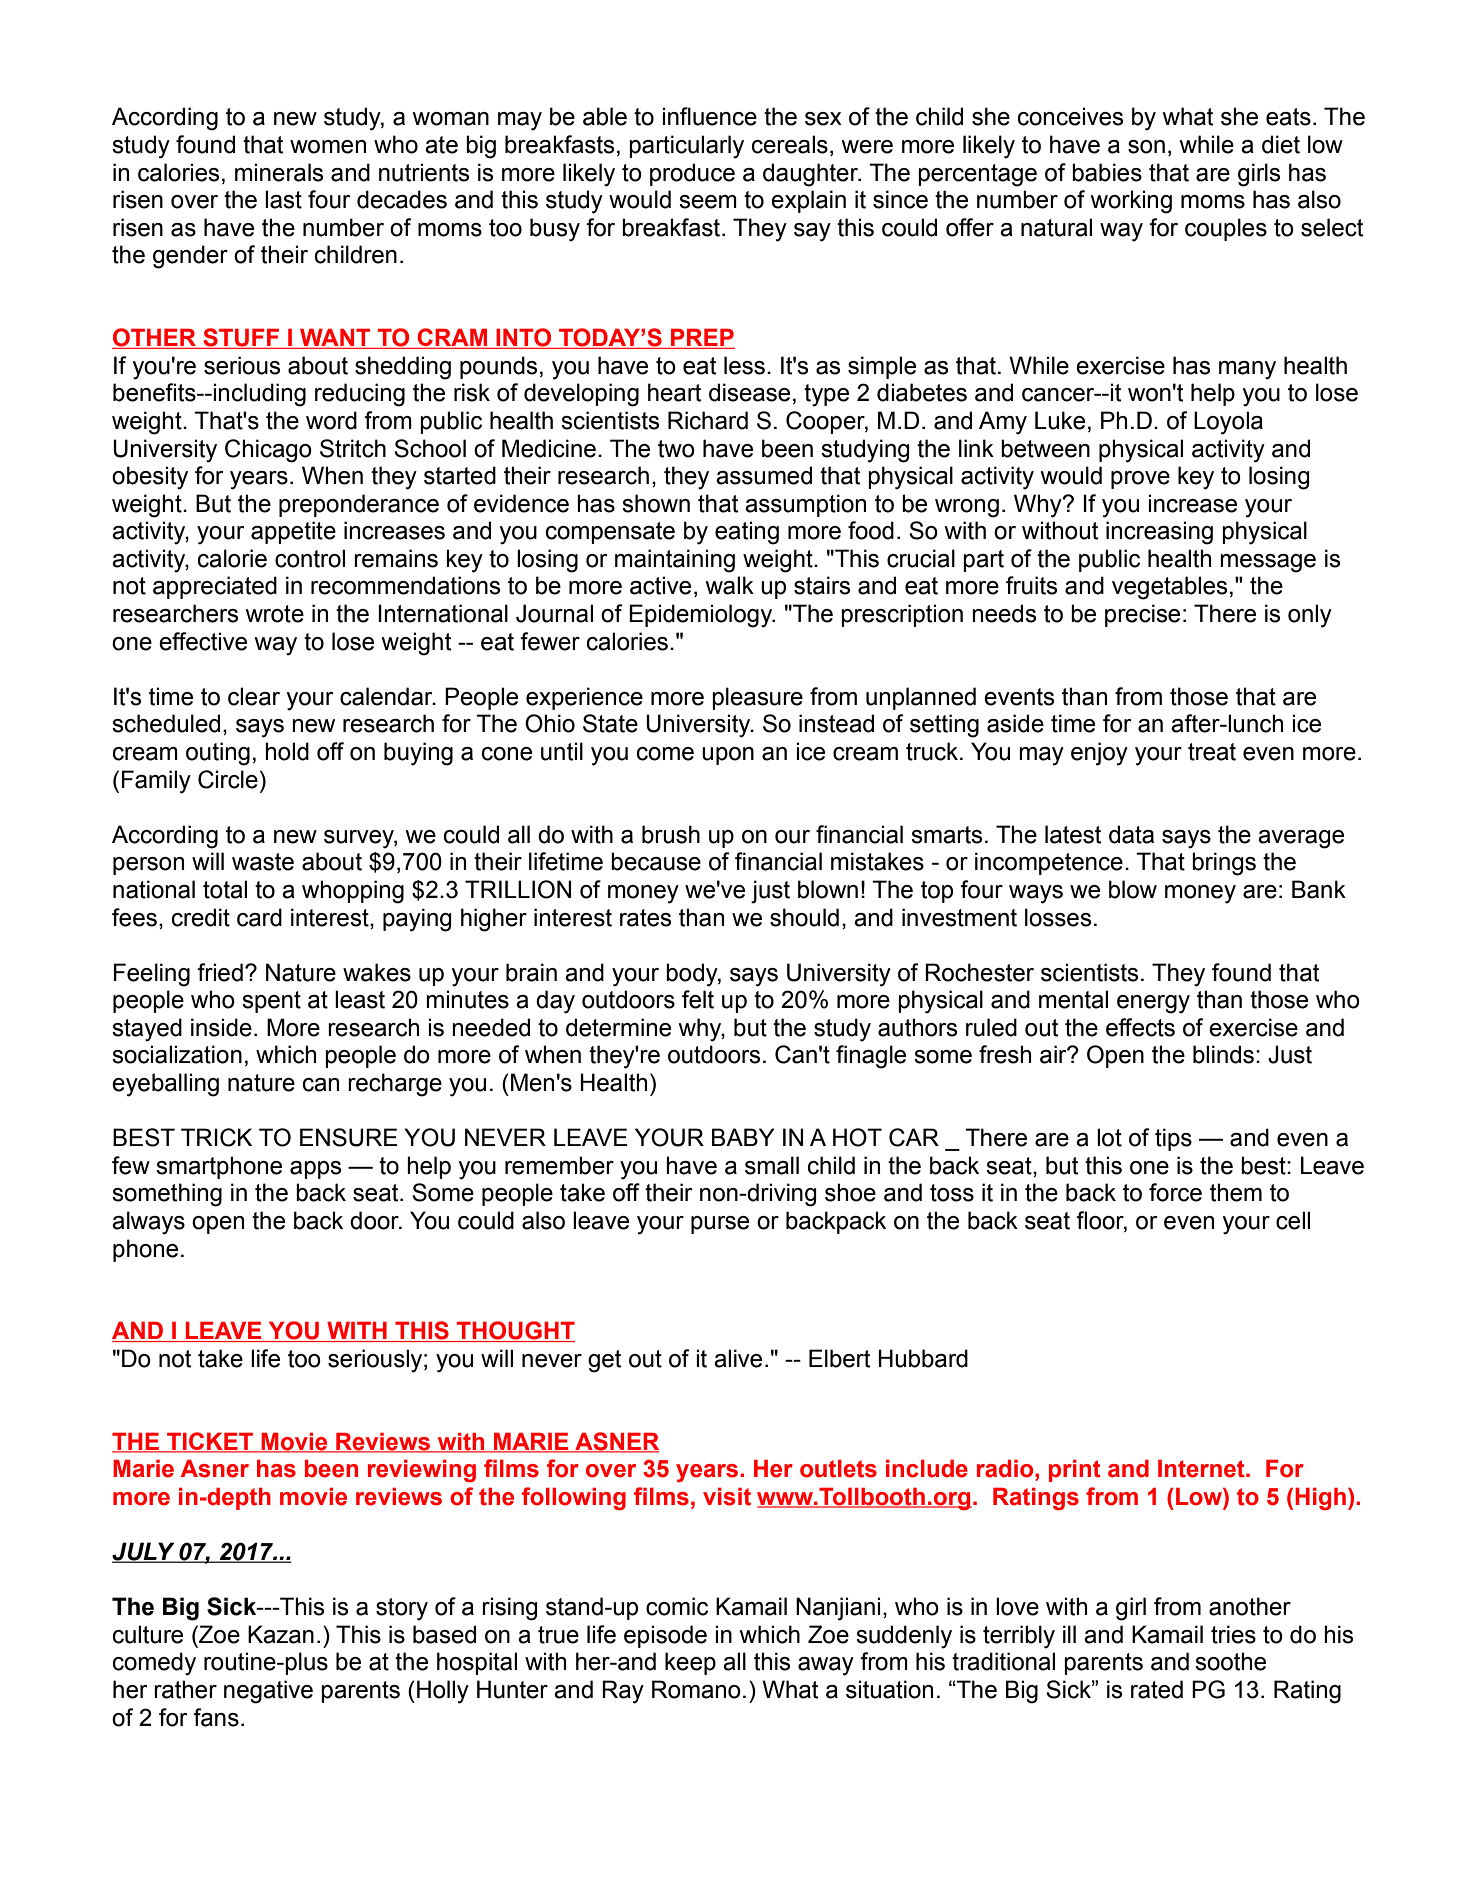 The image size is (1468, 1900). I want to click on brings, so click(1224, 864).
